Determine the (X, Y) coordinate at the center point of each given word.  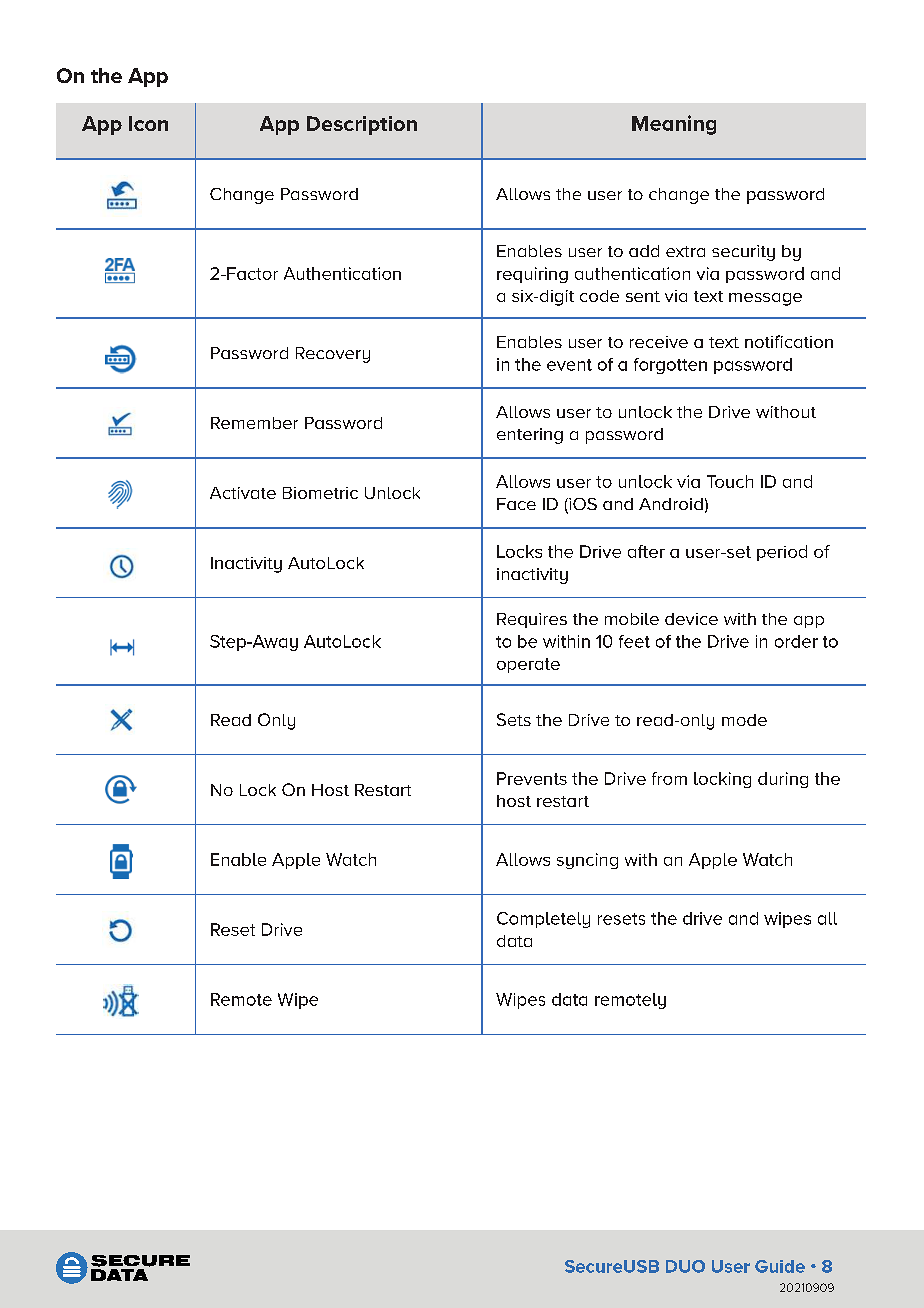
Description (362, 125)
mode (744, 720)
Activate (243, 493)
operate (528, 665)
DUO (685, 1266)
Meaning (674, 125)
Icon (148, 123)
